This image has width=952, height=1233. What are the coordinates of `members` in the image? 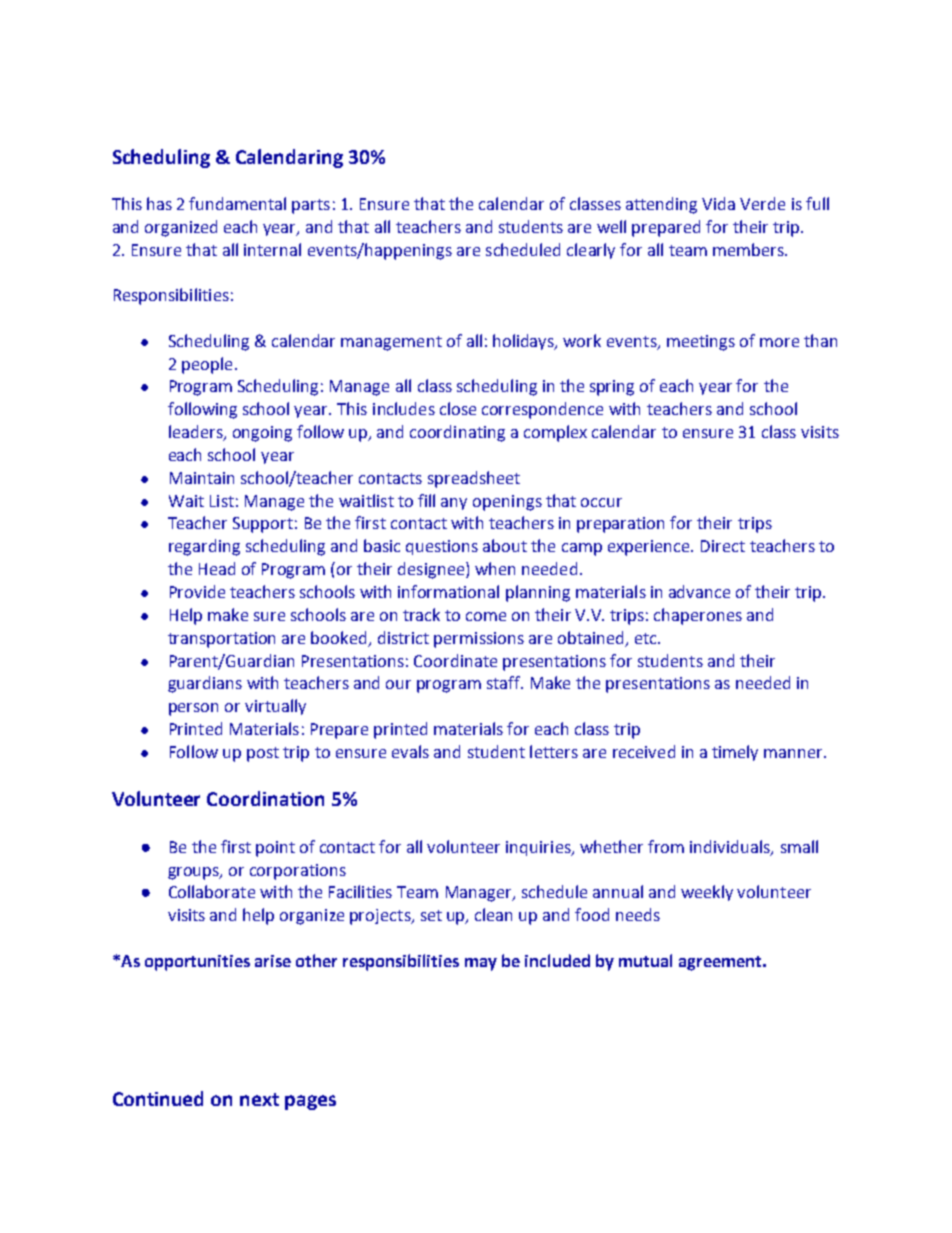 It's located at (749, 249).
